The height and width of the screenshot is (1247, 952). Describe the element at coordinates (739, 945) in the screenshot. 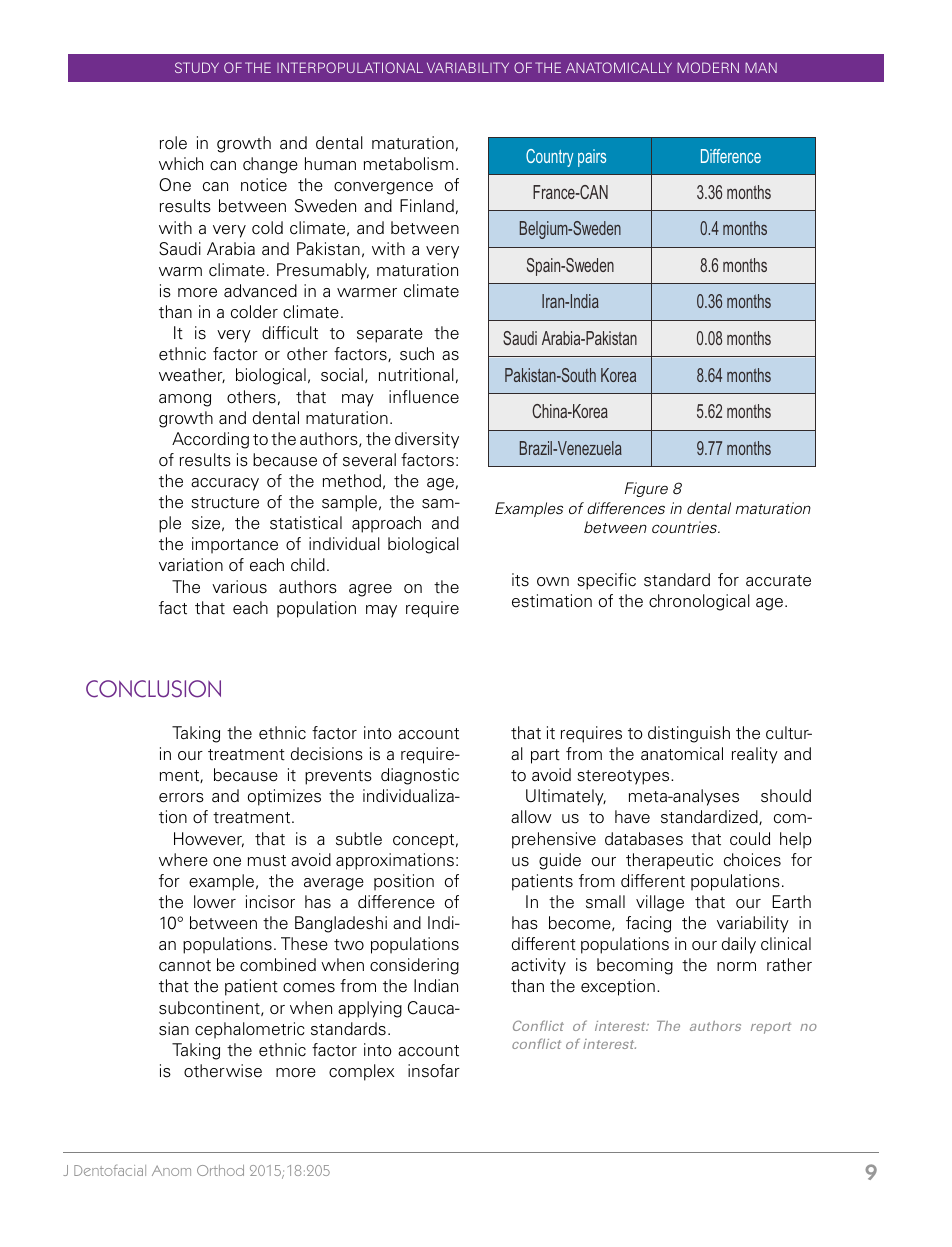

I see `daily` at that location.
